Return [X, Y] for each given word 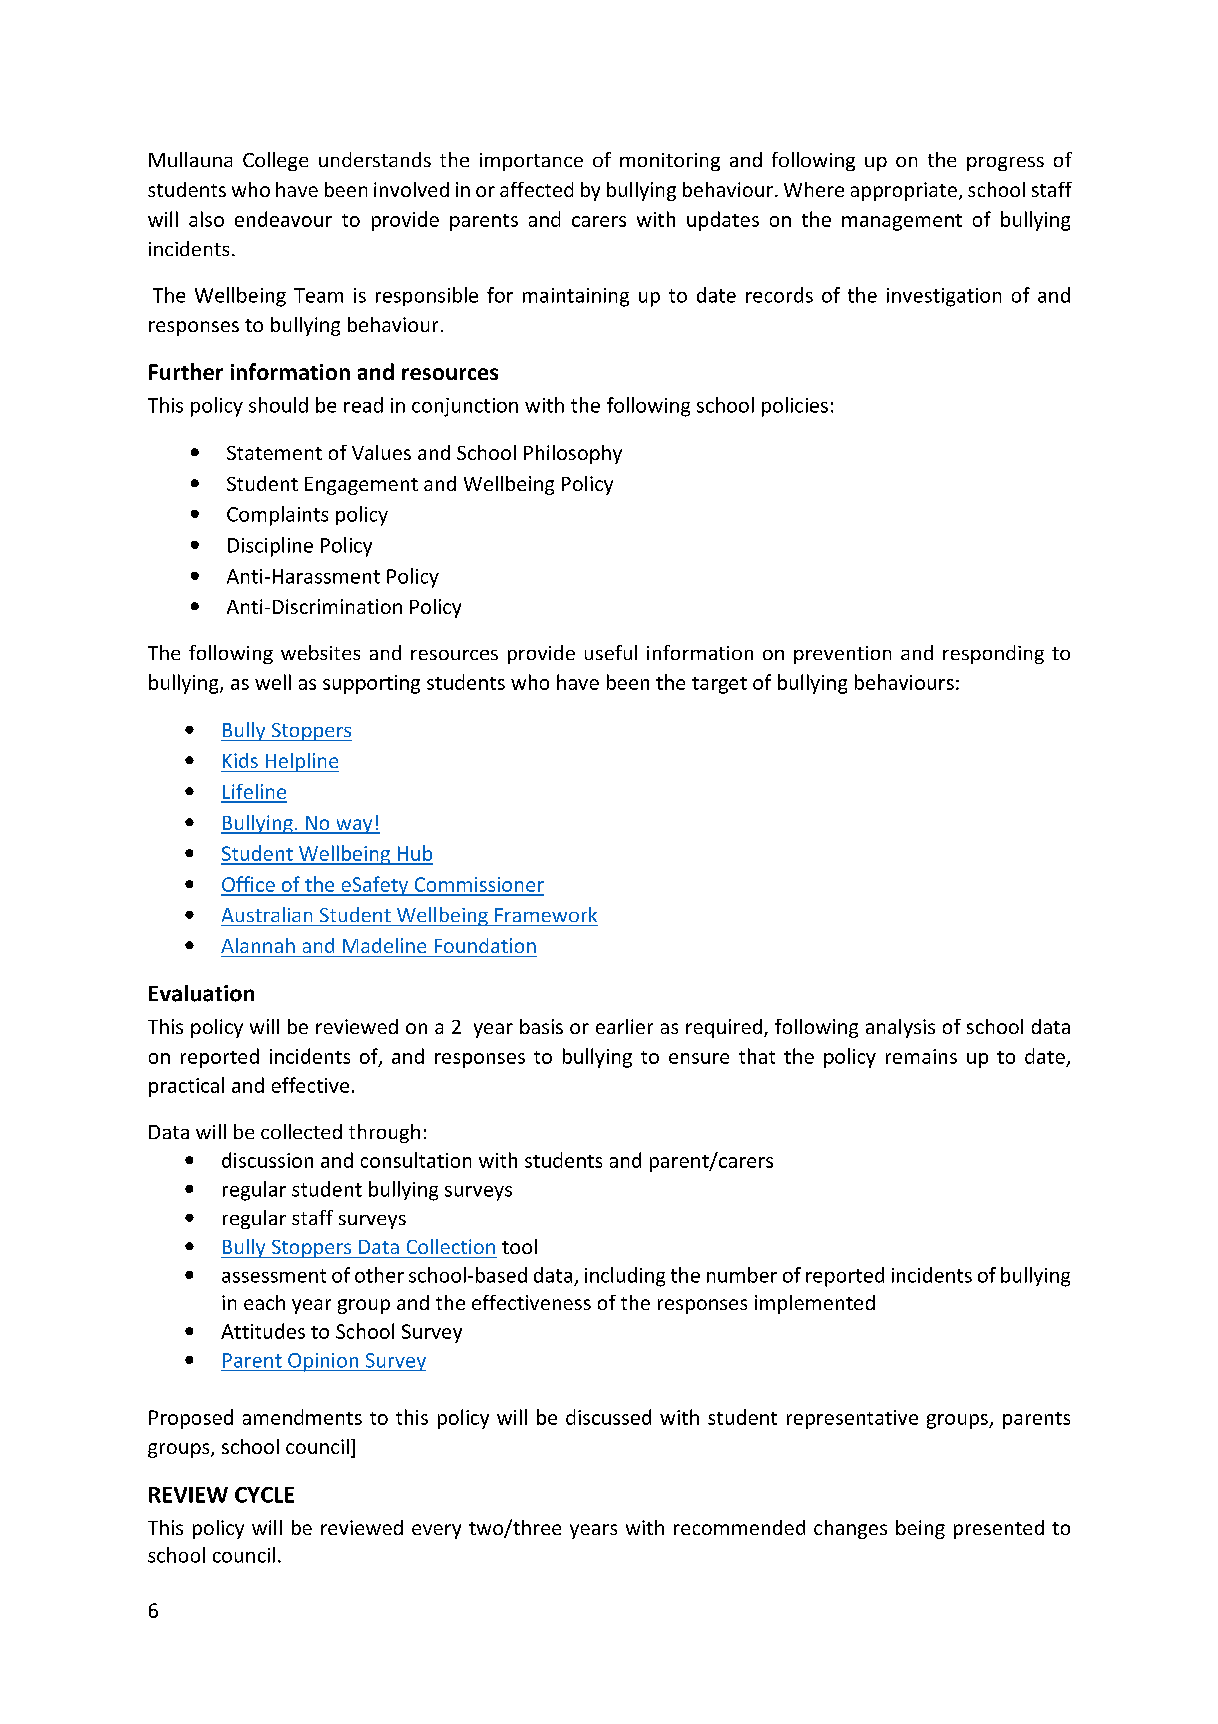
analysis [900, 1028]
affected [536, 189]
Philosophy [573, 454]
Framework [546, 914]
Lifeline [254, 793]
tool [519, 1246]
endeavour [283, 219]
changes [850, 1529]
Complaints [277, 516]
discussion [267, 1160]
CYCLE [264, 1495]
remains [921, 1056]
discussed [608, 1417]
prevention [842, 655]
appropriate [904, 191]
